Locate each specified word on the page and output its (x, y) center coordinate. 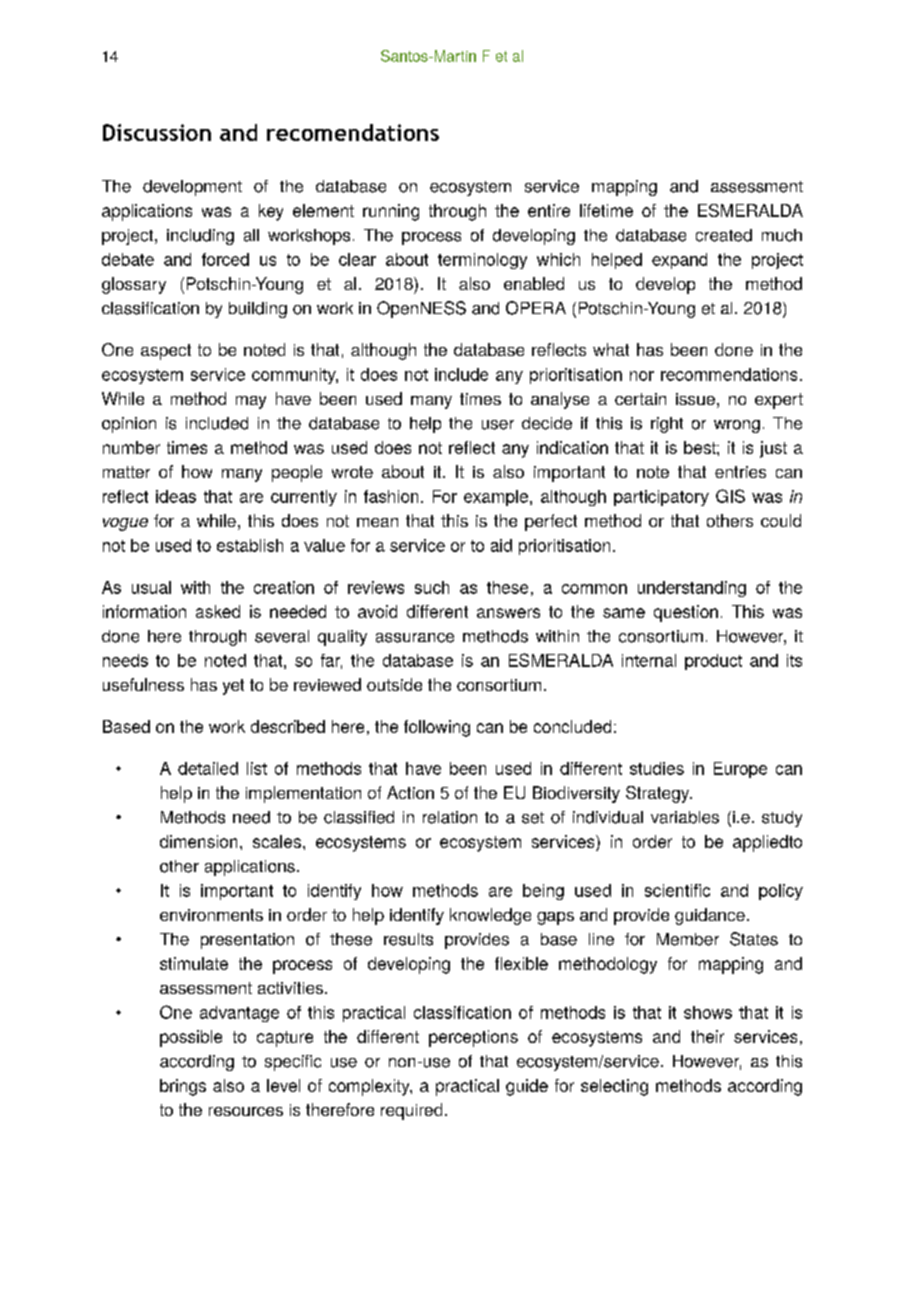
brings (183, 1087)
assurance (415, 638)
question (686, 613)
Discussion (157, 132)
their (707, 1036)
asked (218, 611)
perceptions (473, 1038)
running (391, 212)
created (724, 235)
